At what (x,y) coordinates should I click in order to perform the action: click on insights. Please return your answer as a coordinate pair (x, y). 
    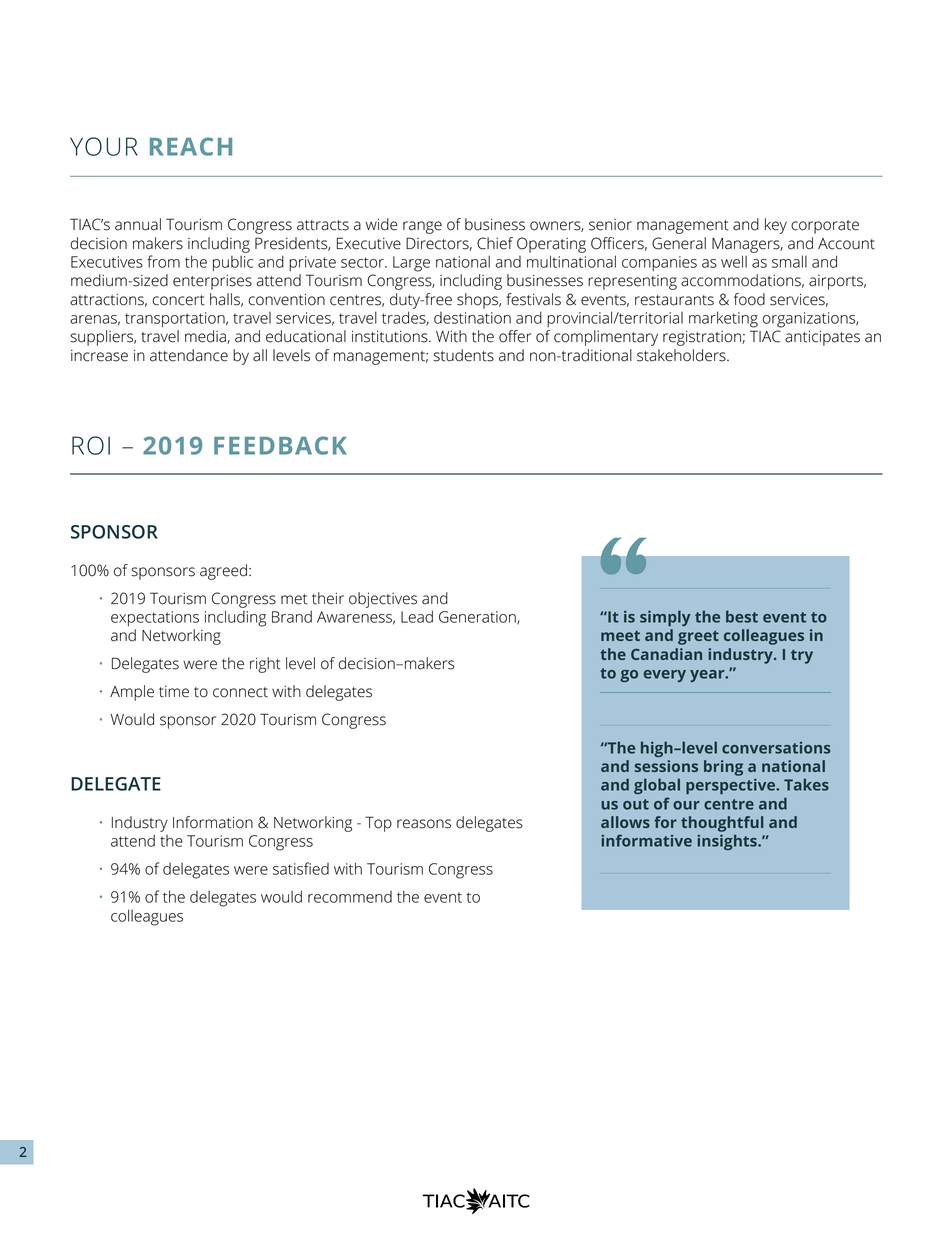
    Looking at the image, I should click on (728, 842).
